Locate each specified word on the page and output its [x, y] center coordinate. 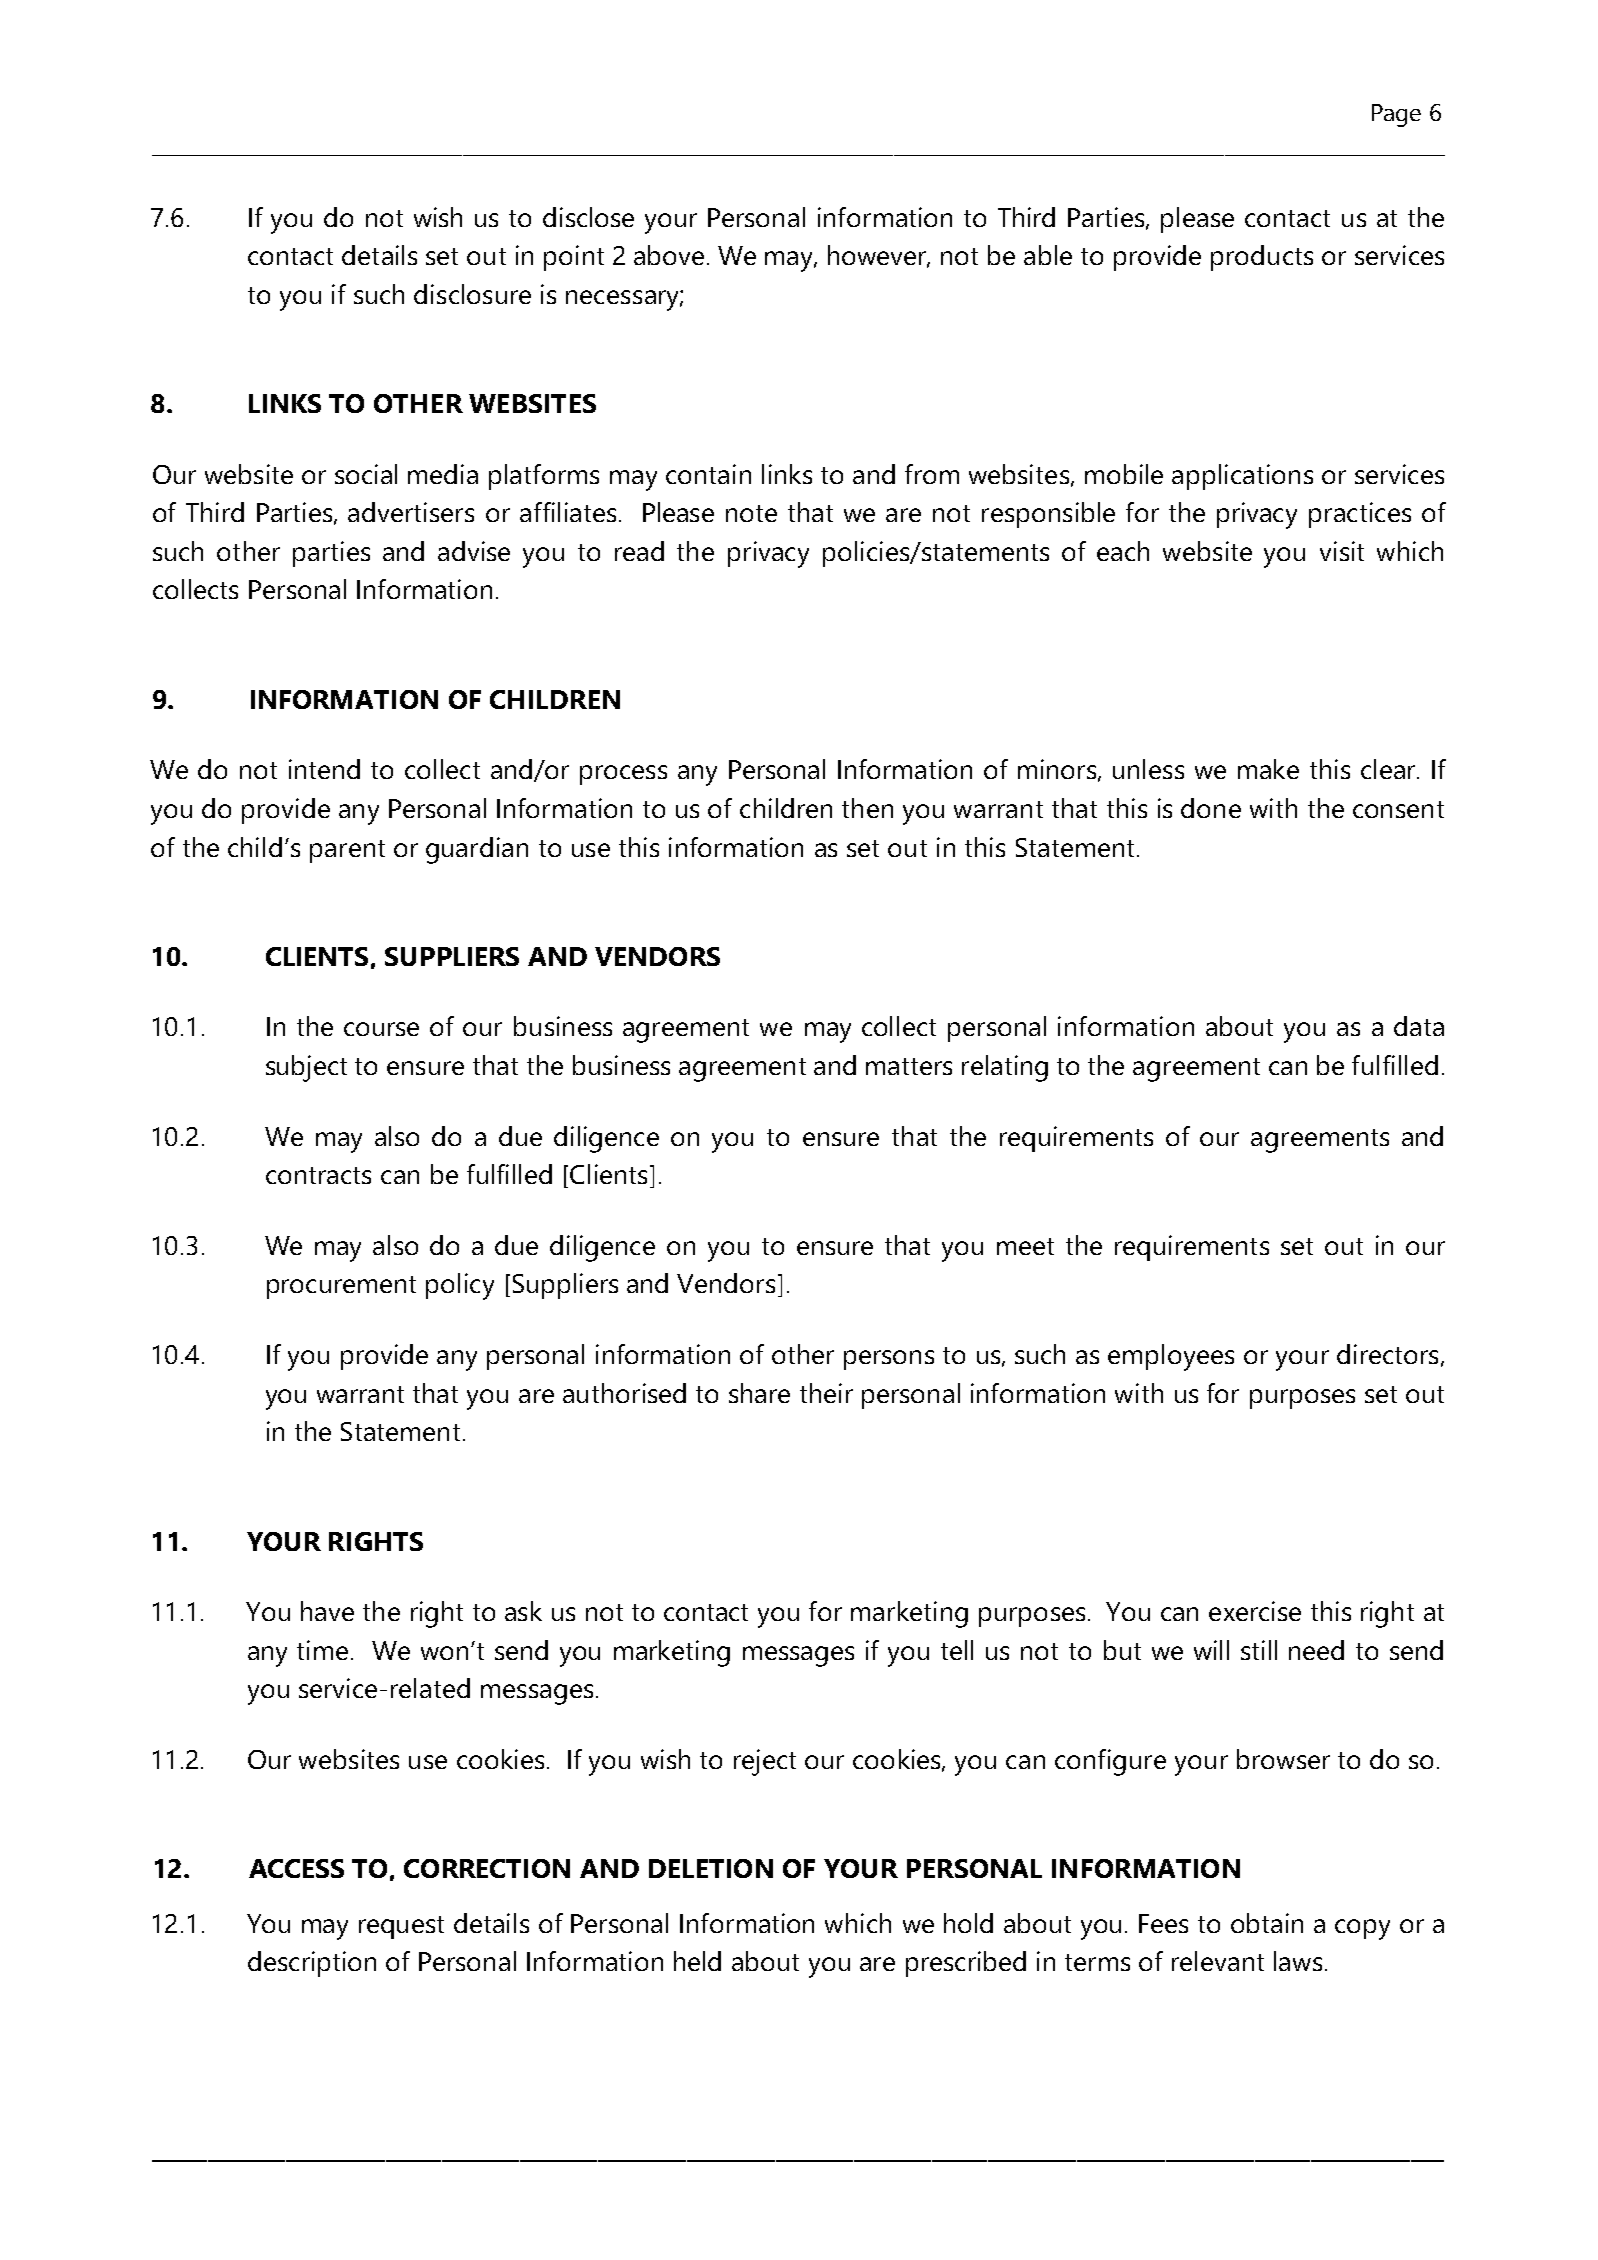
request [401, 1927]
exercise [1255, 1611]
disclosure [472, 294]
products [1262, 258]
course [381, 1029]
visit [1342, 551]
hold [968, 1923]
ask [523, 1611]
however [879, 256]
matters [909, 1066]
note [751, 513]
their [826, 1393]
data [1419, 1026]
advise [474, 551]
